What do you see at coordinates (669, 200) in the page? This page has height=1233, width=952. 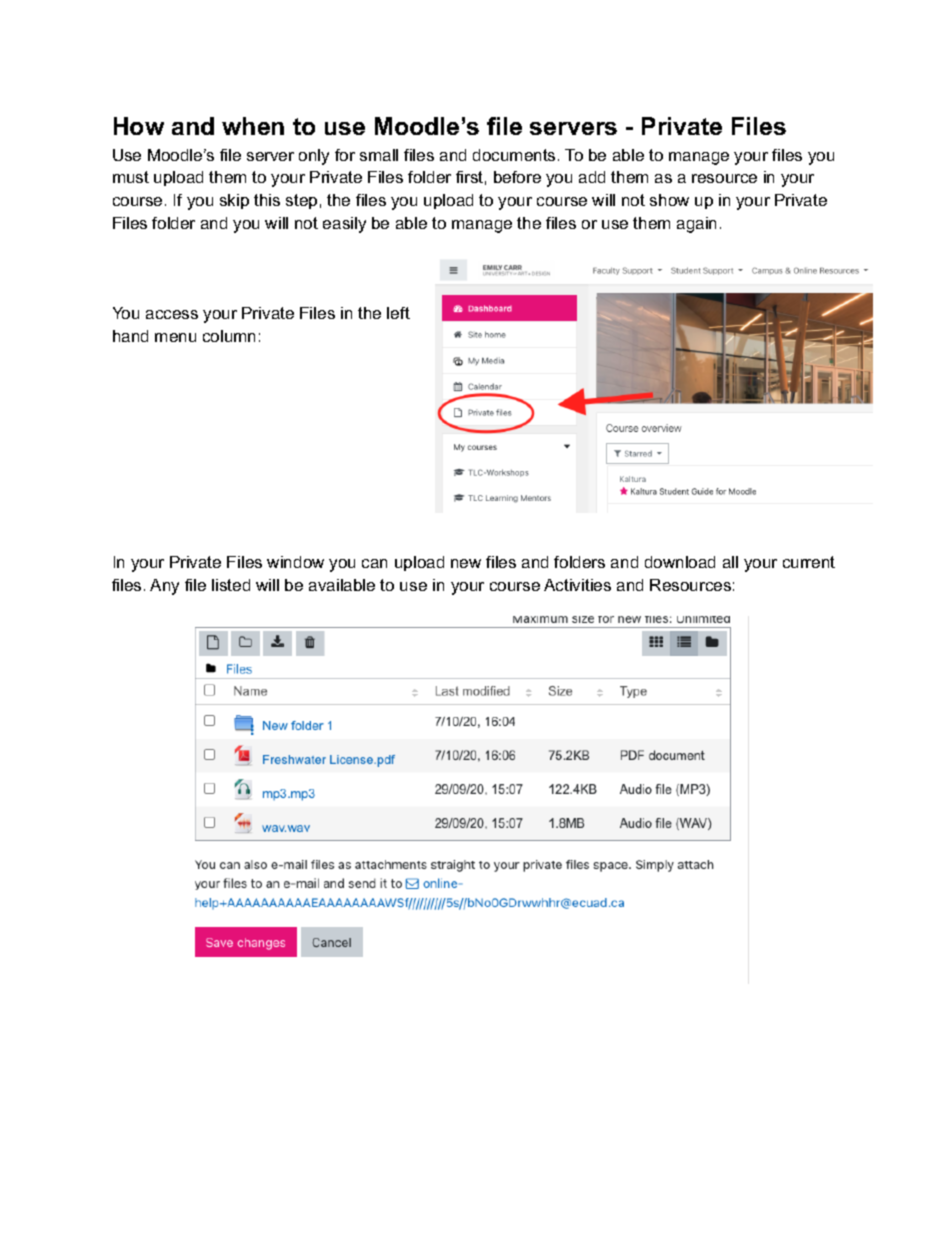 I see `show` at bounding box center [669, 200].
